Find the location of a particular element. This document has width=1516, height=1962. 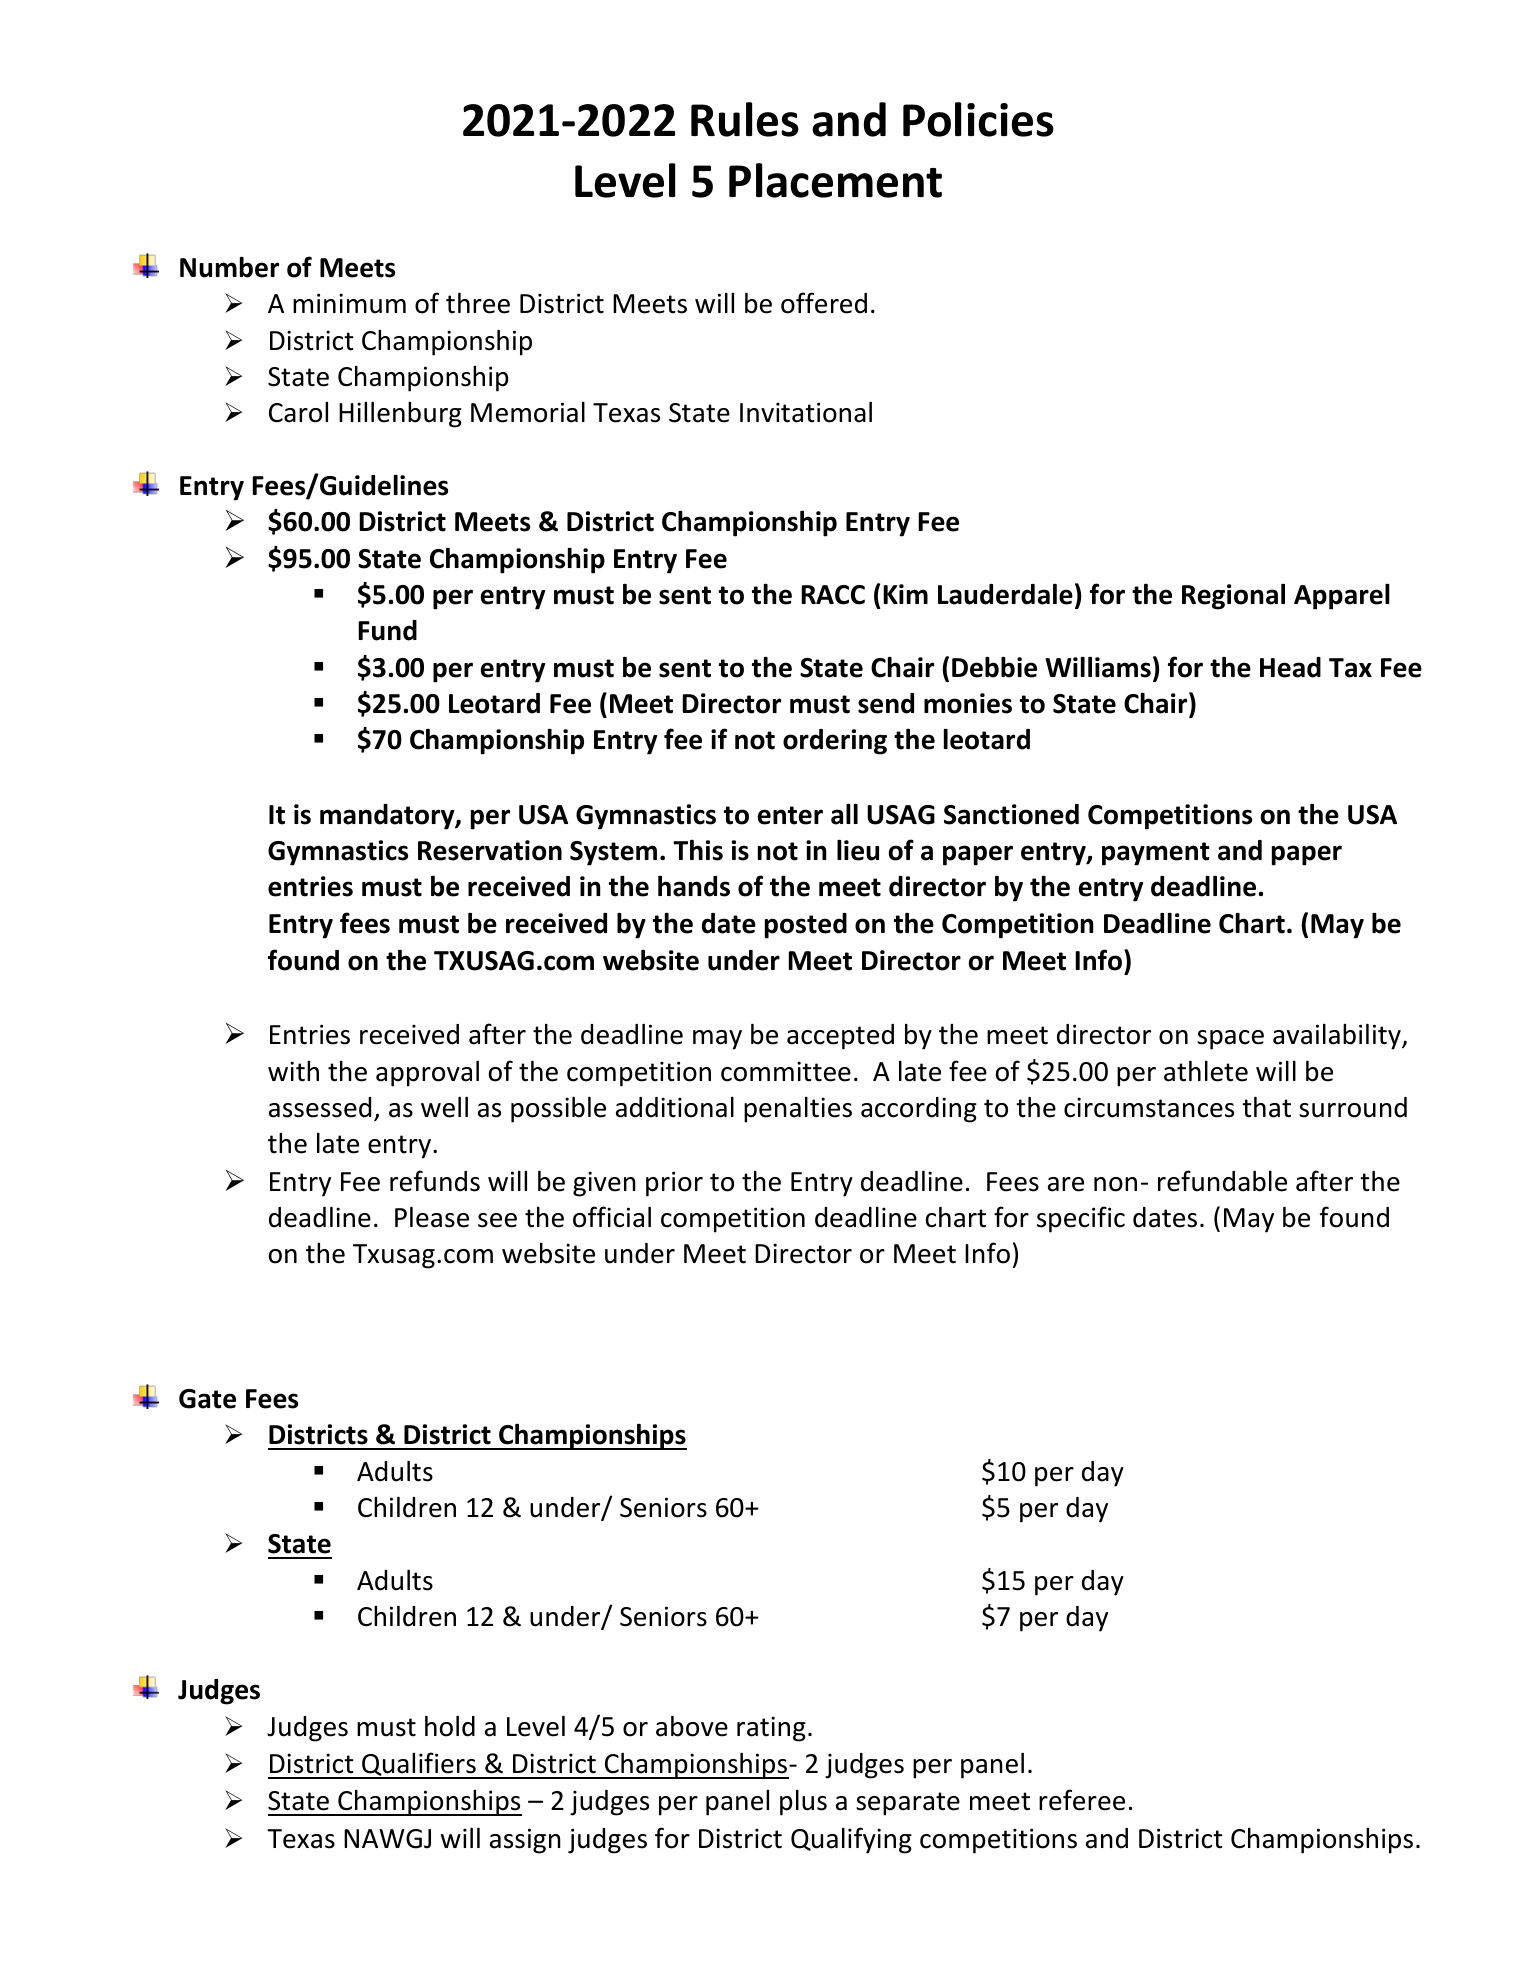

plus is located at coordinates (803, 1802).
